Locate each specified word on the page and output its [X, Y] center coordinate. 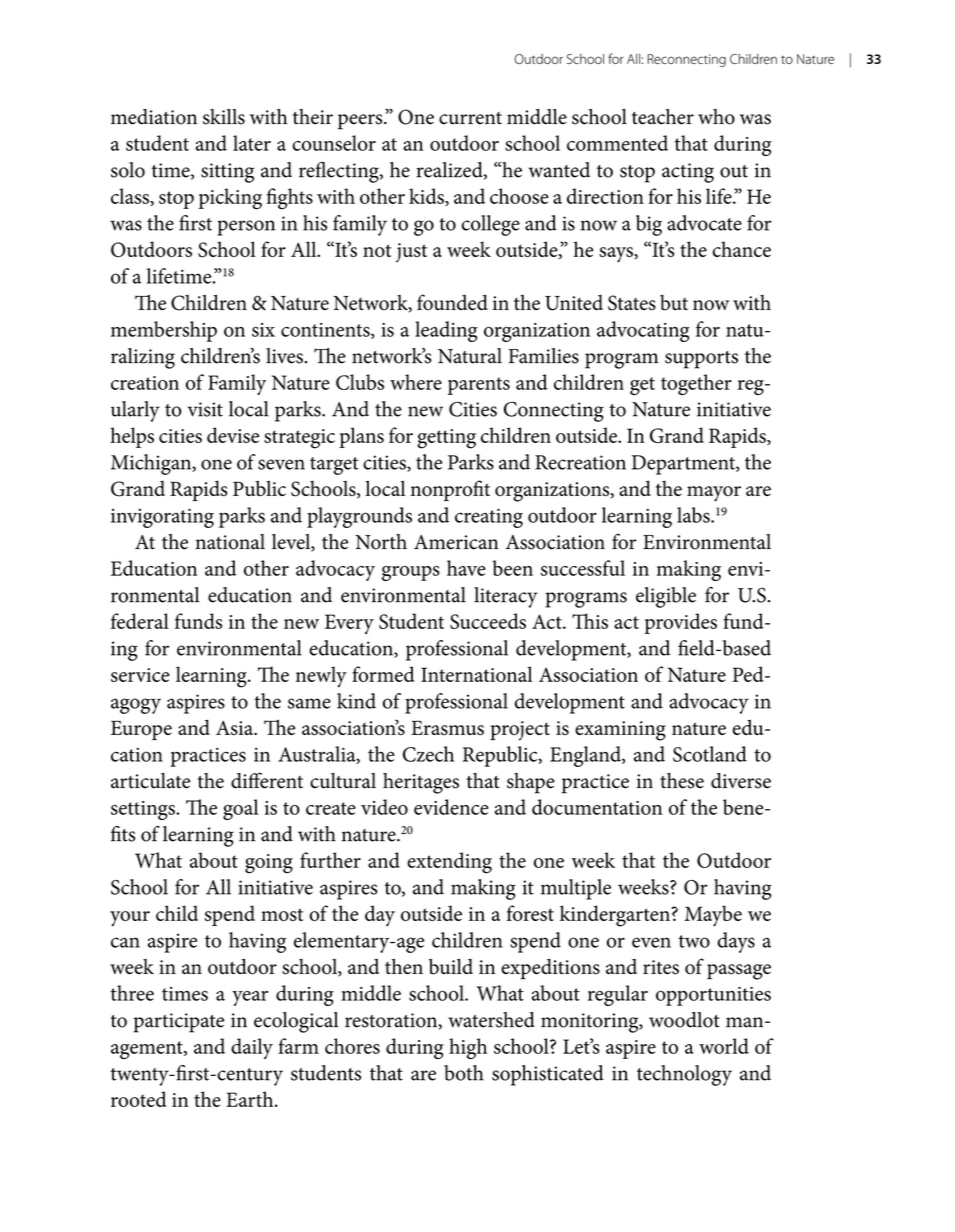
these [682, 781]
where [416, 382]
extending [449, 863]
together [696, 384]
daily [252, 1048]
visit [205, 409]
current [470, 118]
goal [240, 809]
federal [140, 621]
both [464, 1073]
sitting [227, 173]
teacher [663, 117]
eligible [666, 597]
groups [411, 573]
